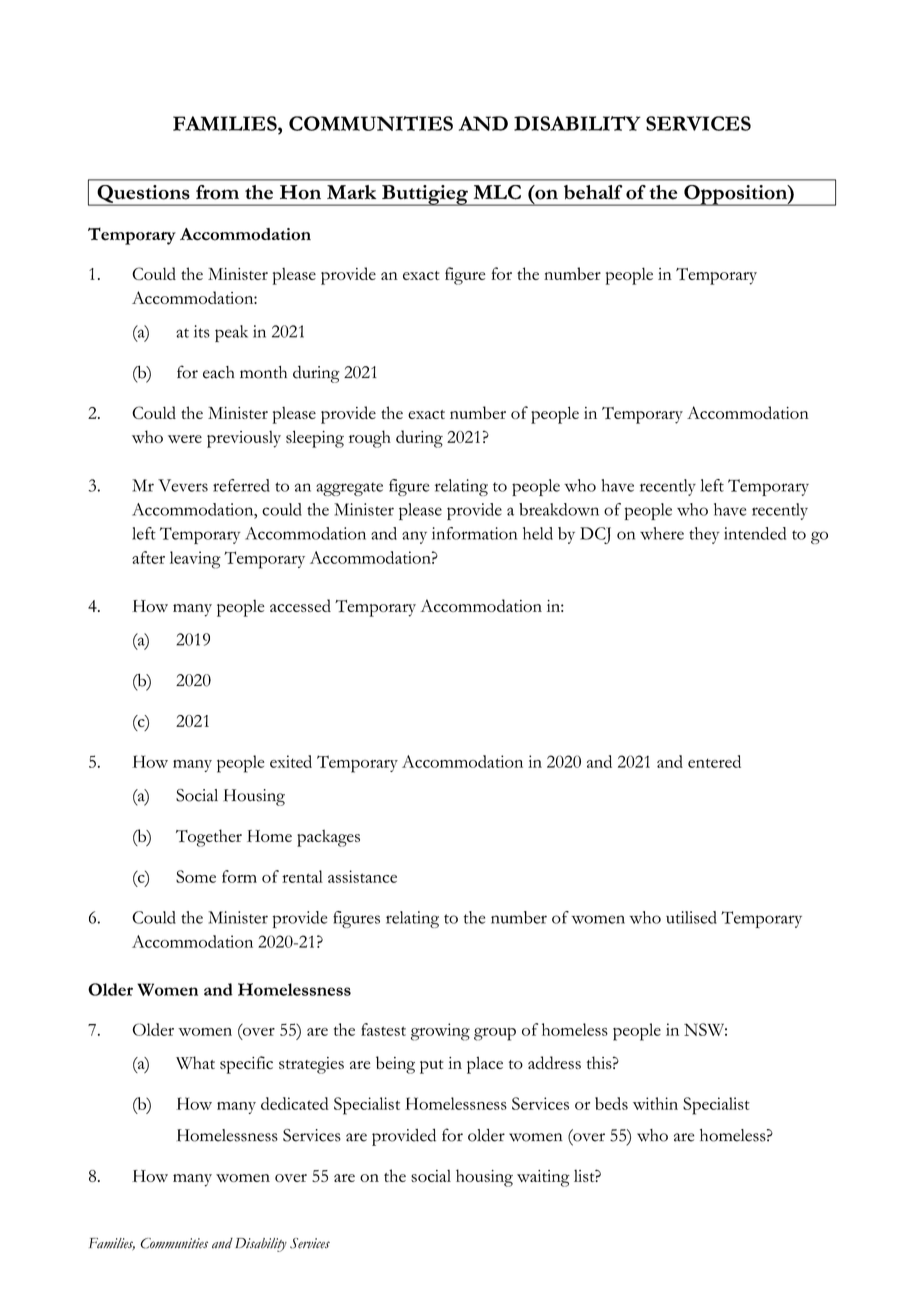 The width and height of the image is (924, 1308). What do you see at coordinates (714, 761) in the image?
I see `entered` at bounding box center [714, 761].
